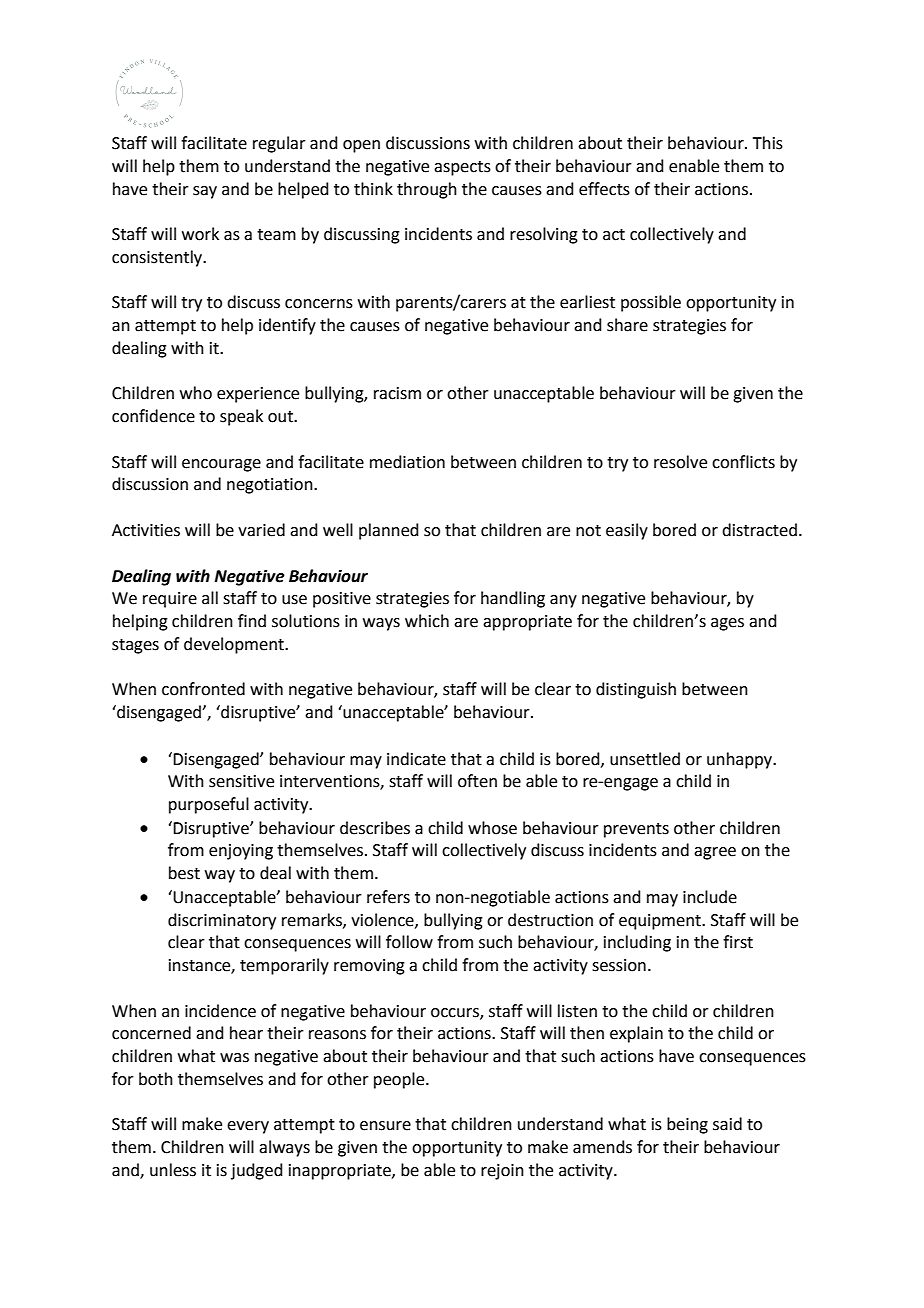 This screenshot has height=1308, width=924. Describe the element at coordinates (680, 462) in the screenshot. I see `resolve` at that location.
